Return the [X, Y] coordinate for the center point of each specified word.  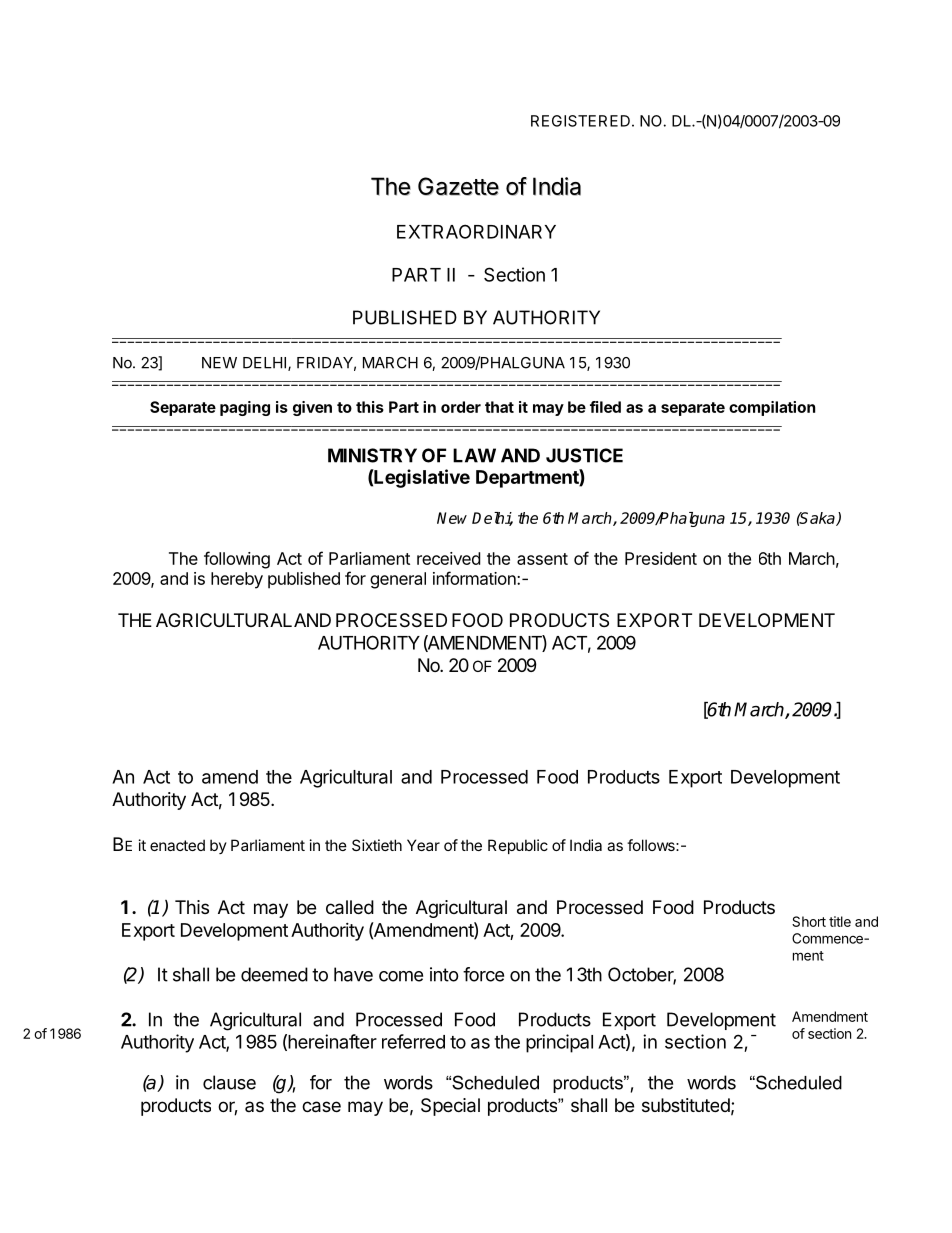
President [661, 558]
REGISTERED [580, 121]
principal [559, 1043]
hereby [237, 580]
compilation [772, 408]
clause [229, 1082]
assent [542, 559]
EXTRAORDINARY [476, 231]
